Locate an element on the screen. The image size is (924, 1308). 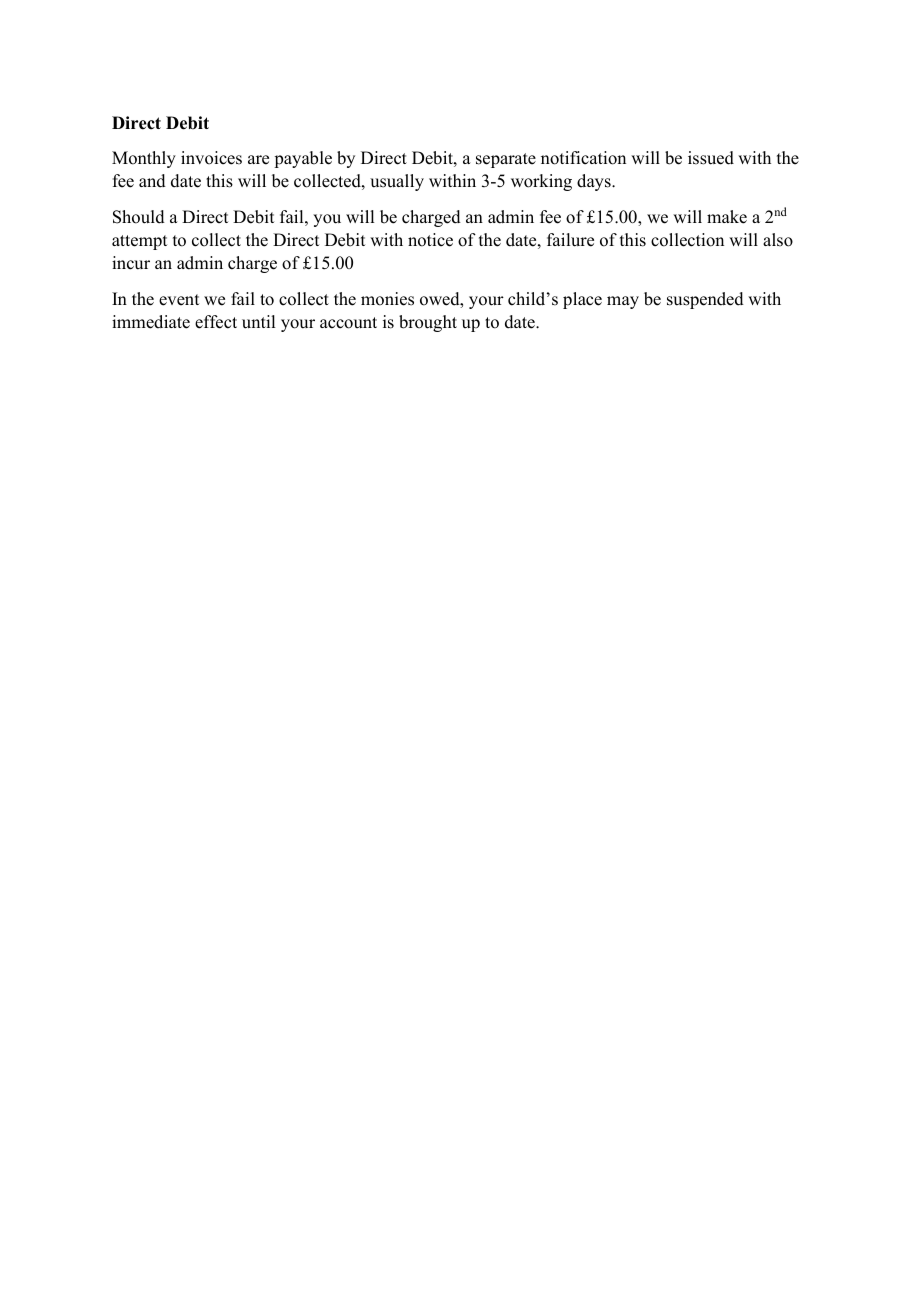
notice is located at coordinates (430, 240).
